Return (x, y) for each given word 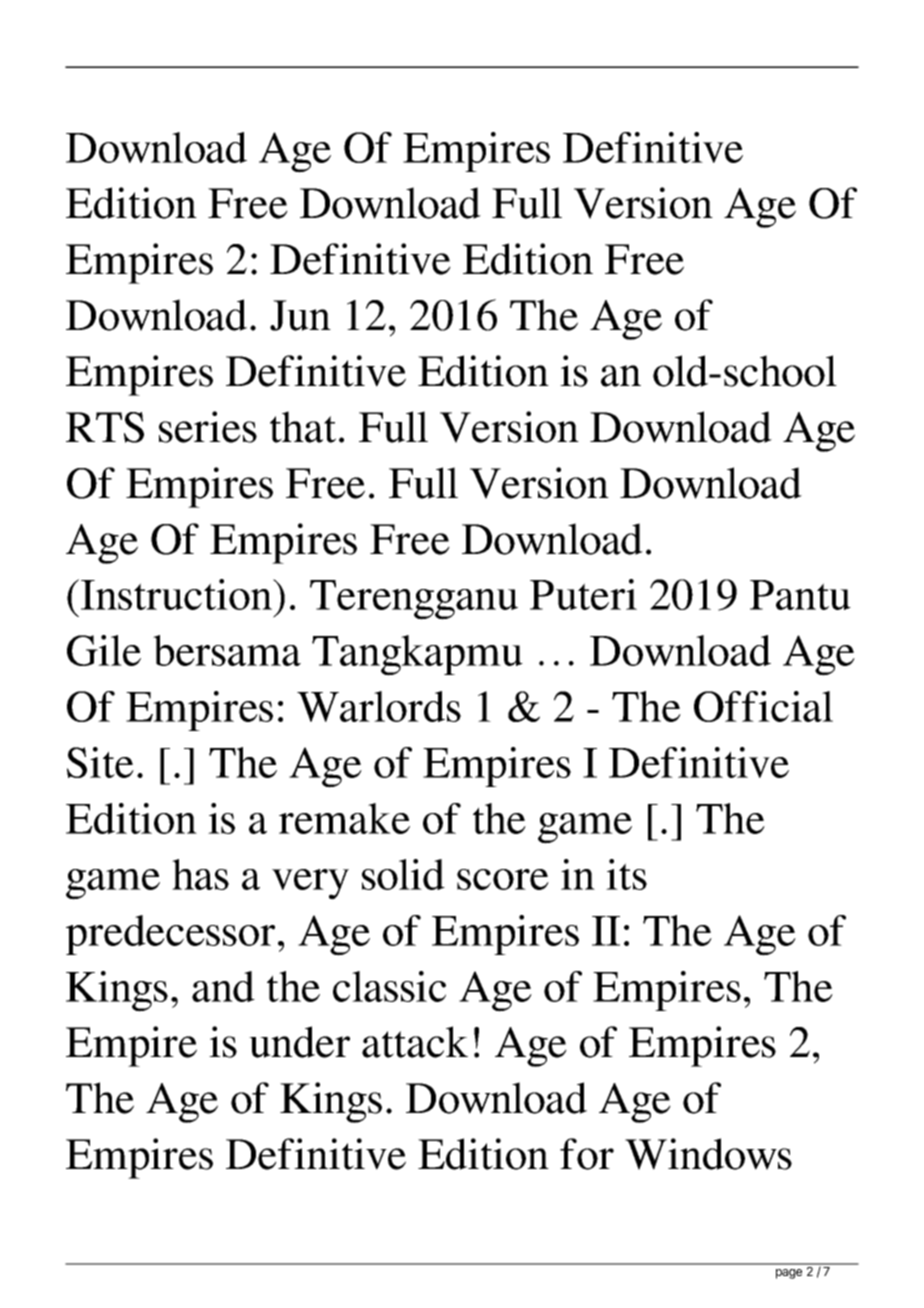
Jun (300, 315)
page (789, 1274)
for (587, 1154)
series (208, 427)
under (299, 1042)
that (303, 427)
